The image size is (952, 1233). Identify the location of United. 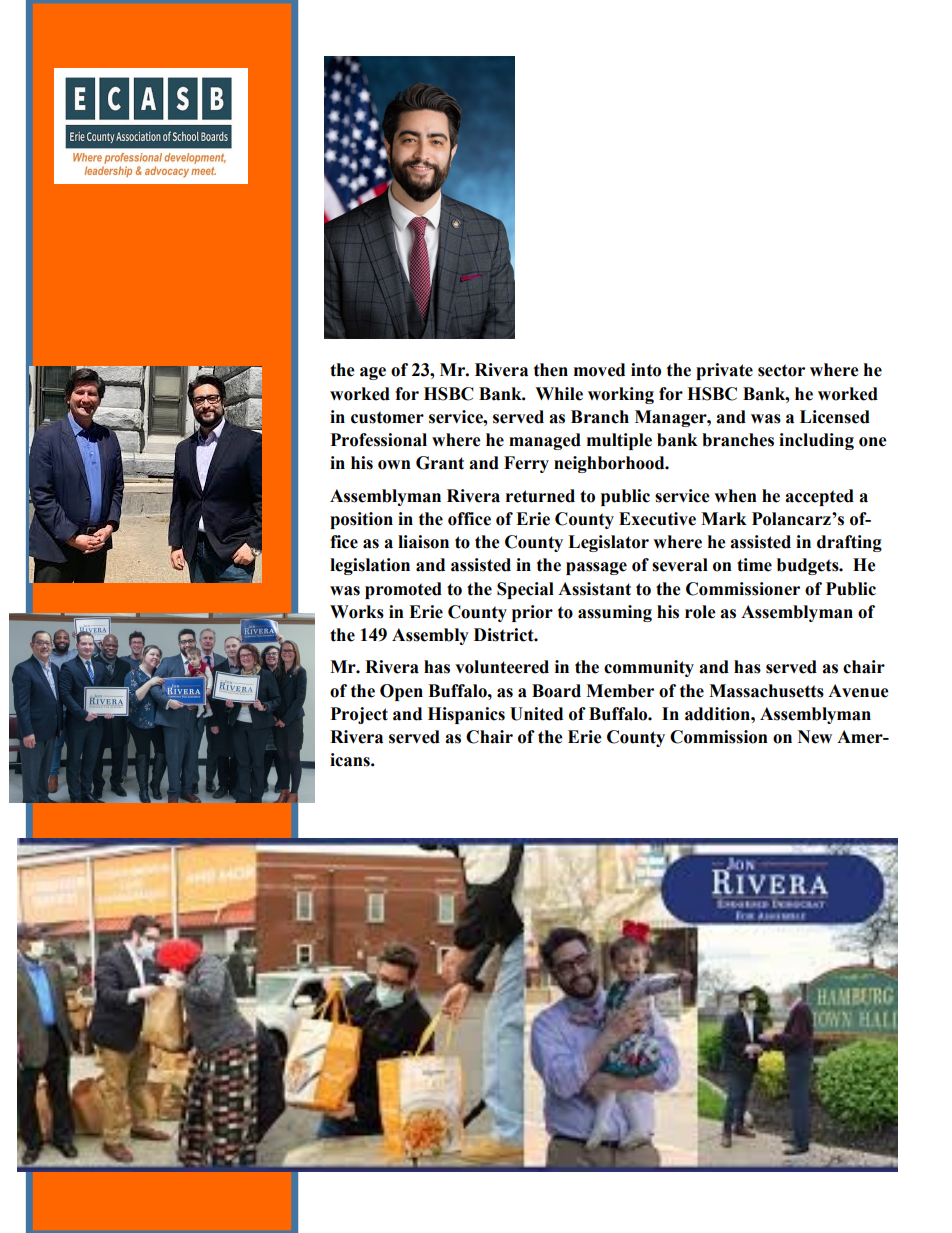
(536, 714).
